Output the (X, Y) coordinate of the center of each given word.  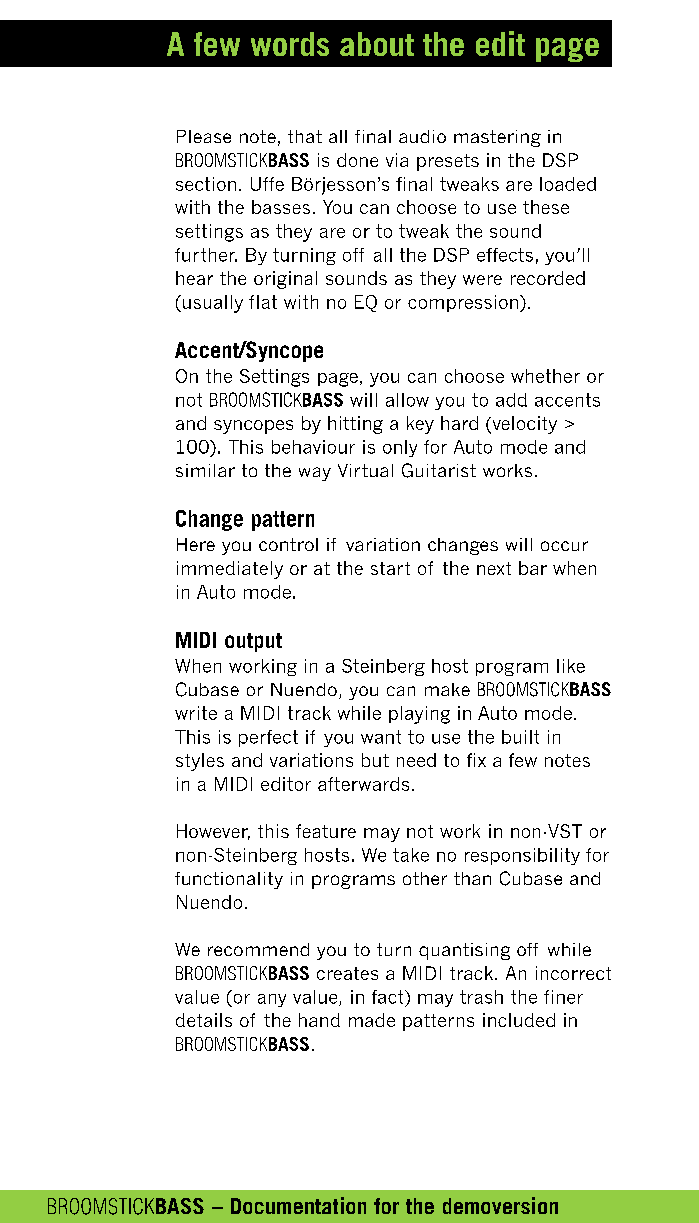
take (411, 855)
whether (545, 376)
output (253, 642)
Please (204, 136)
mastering (497, 138)
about (377, 44)
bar (533, 568)
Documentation (298, 1205)
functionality (229, 880)
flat (263, 302)
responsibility (522, 856)
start (390, 568)
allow (407, 400)
